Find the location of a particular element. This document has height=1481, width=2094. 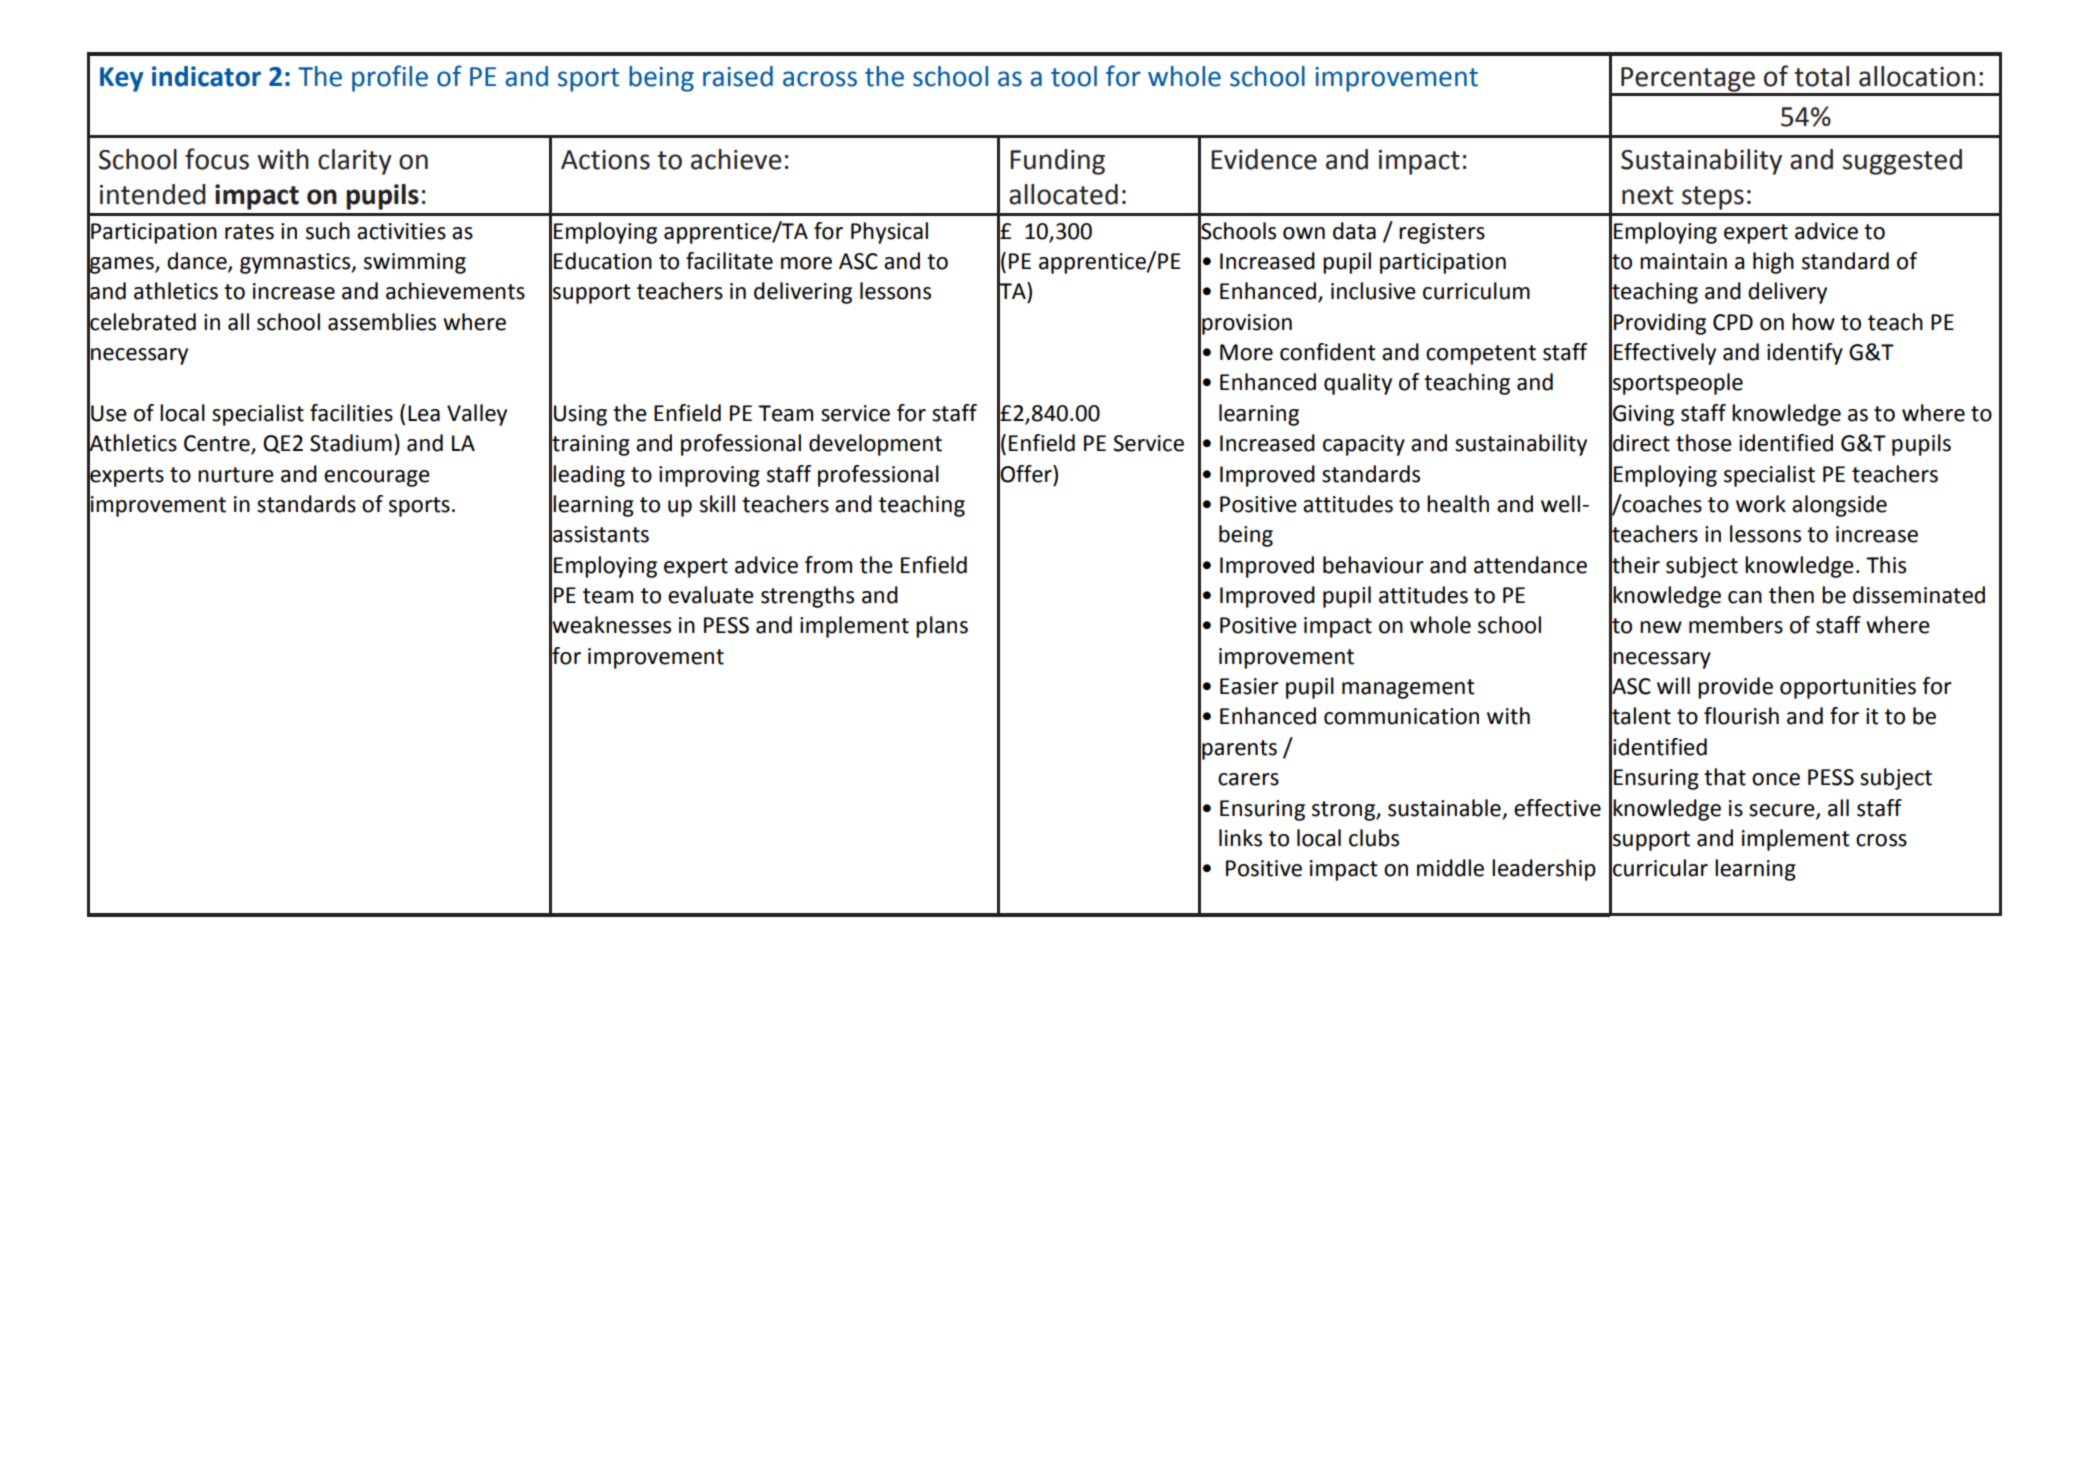

tool is located at coordinates (1074, 76).
